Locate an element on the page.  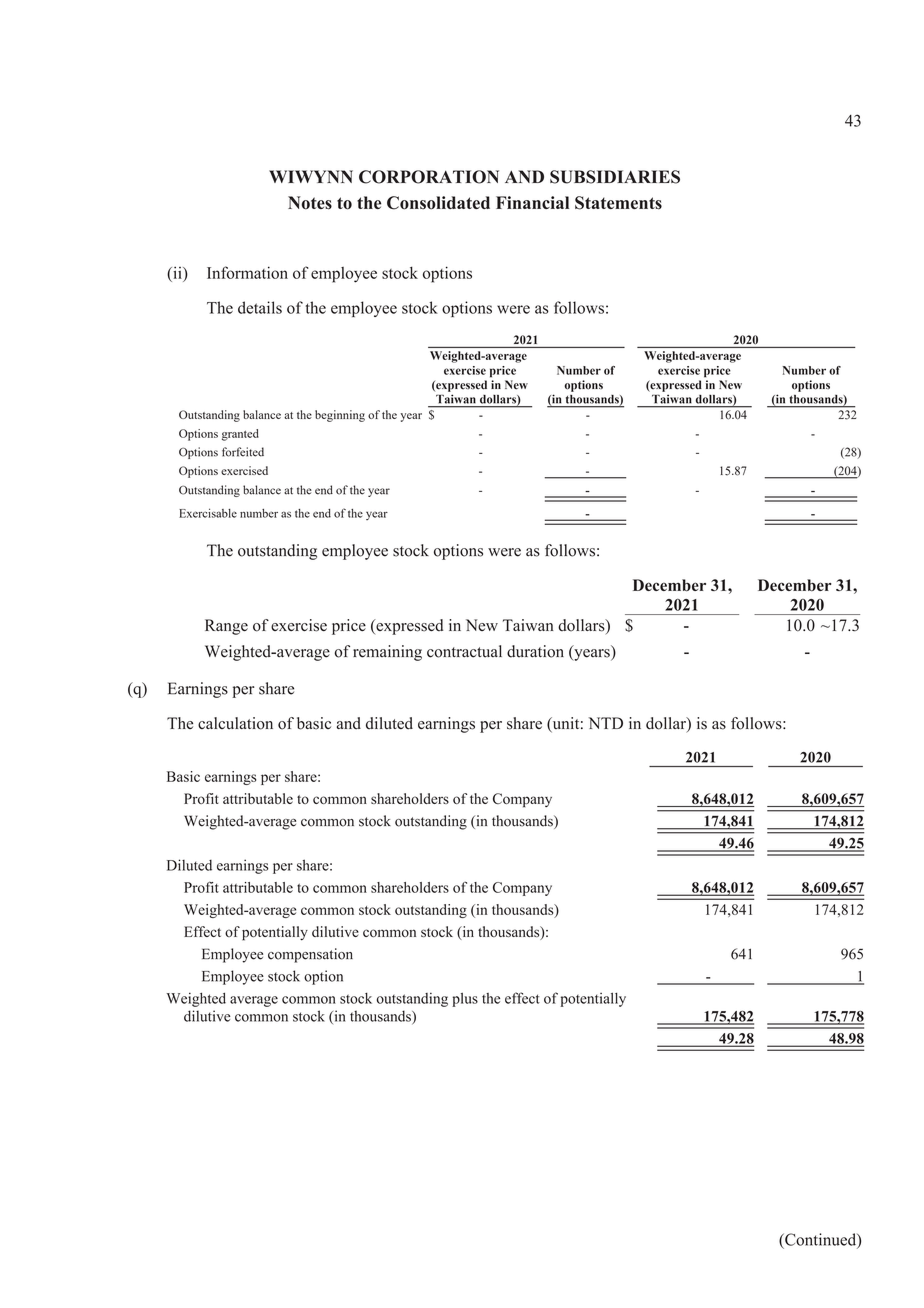
duration is located at coordinates (535, 651).
